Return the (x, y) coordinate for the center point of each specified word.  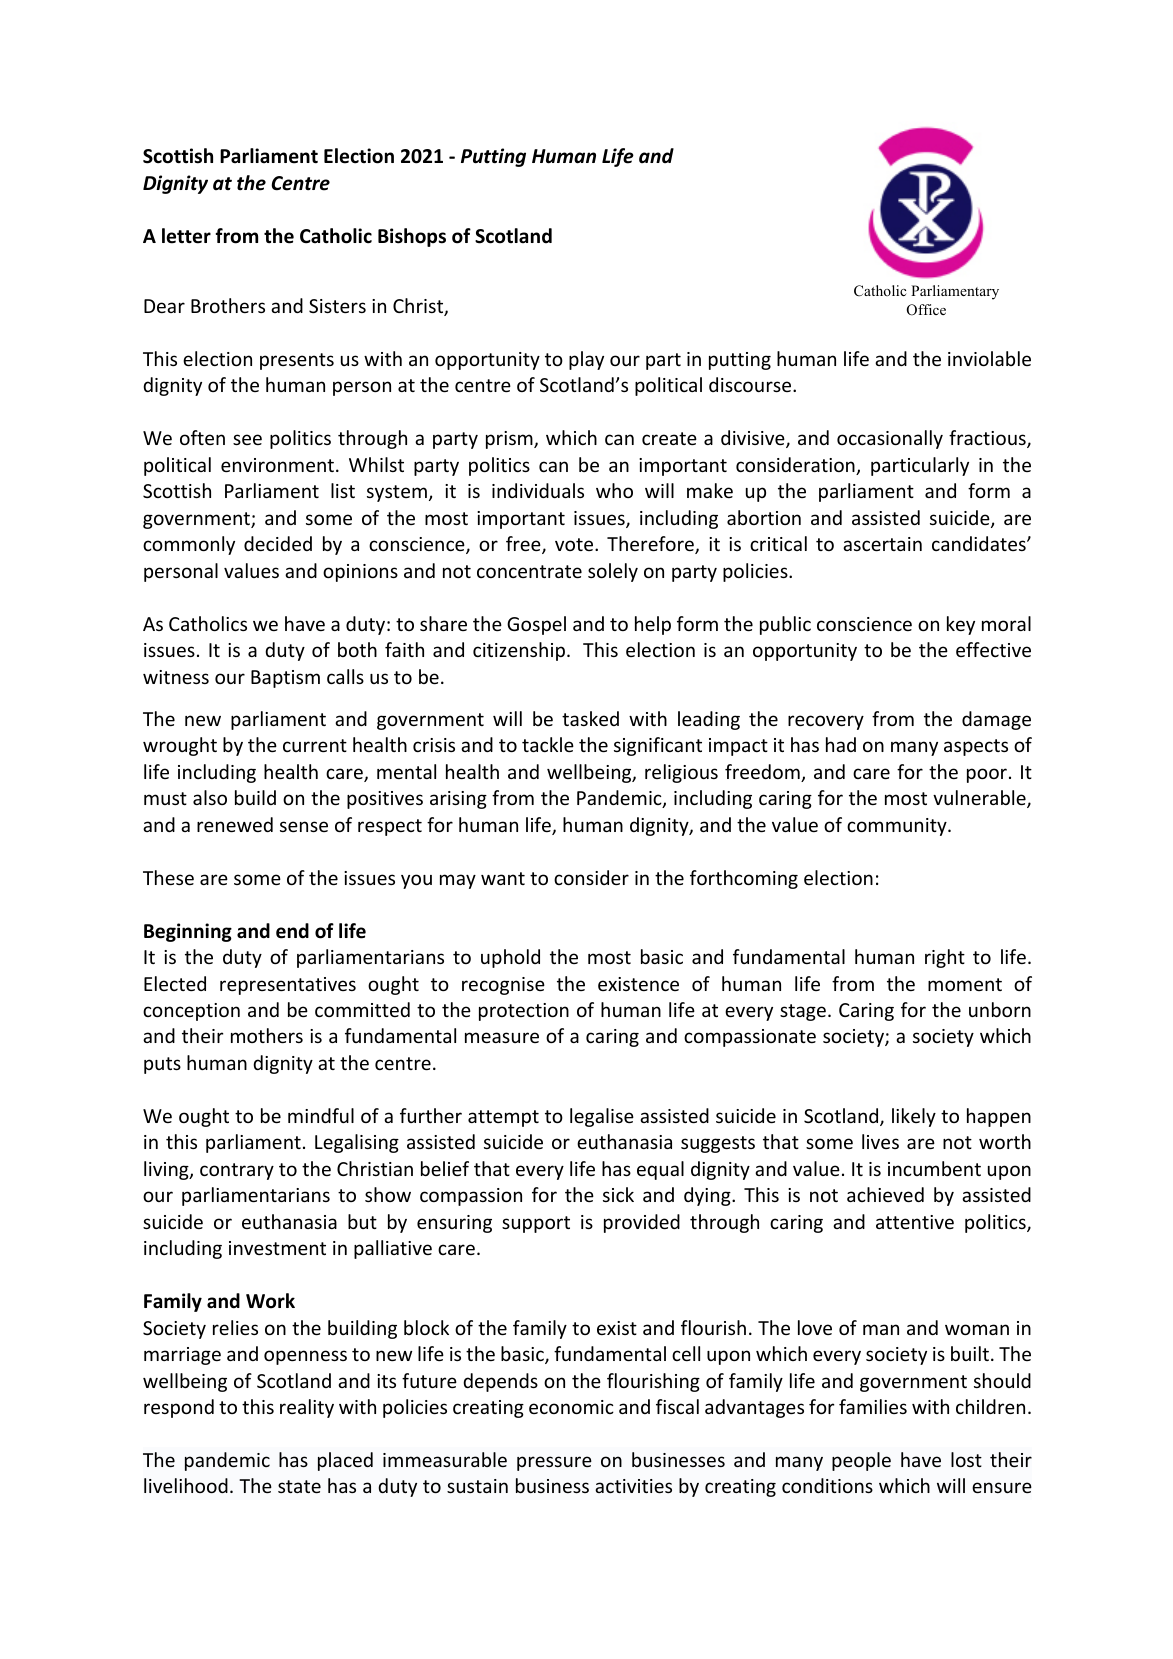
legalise (602, 1117)
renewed (235, 824)
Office (926, 310)
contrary (237, 1171)
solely (613, 572)
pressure (554, 1463)
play (586, 360)
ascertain (882, 544)
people (861, 1461)
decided (278, 543)
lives (880, 1141)
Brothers (228, 305)
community (898, 827)
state (299, 1486)
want (503, 878)
